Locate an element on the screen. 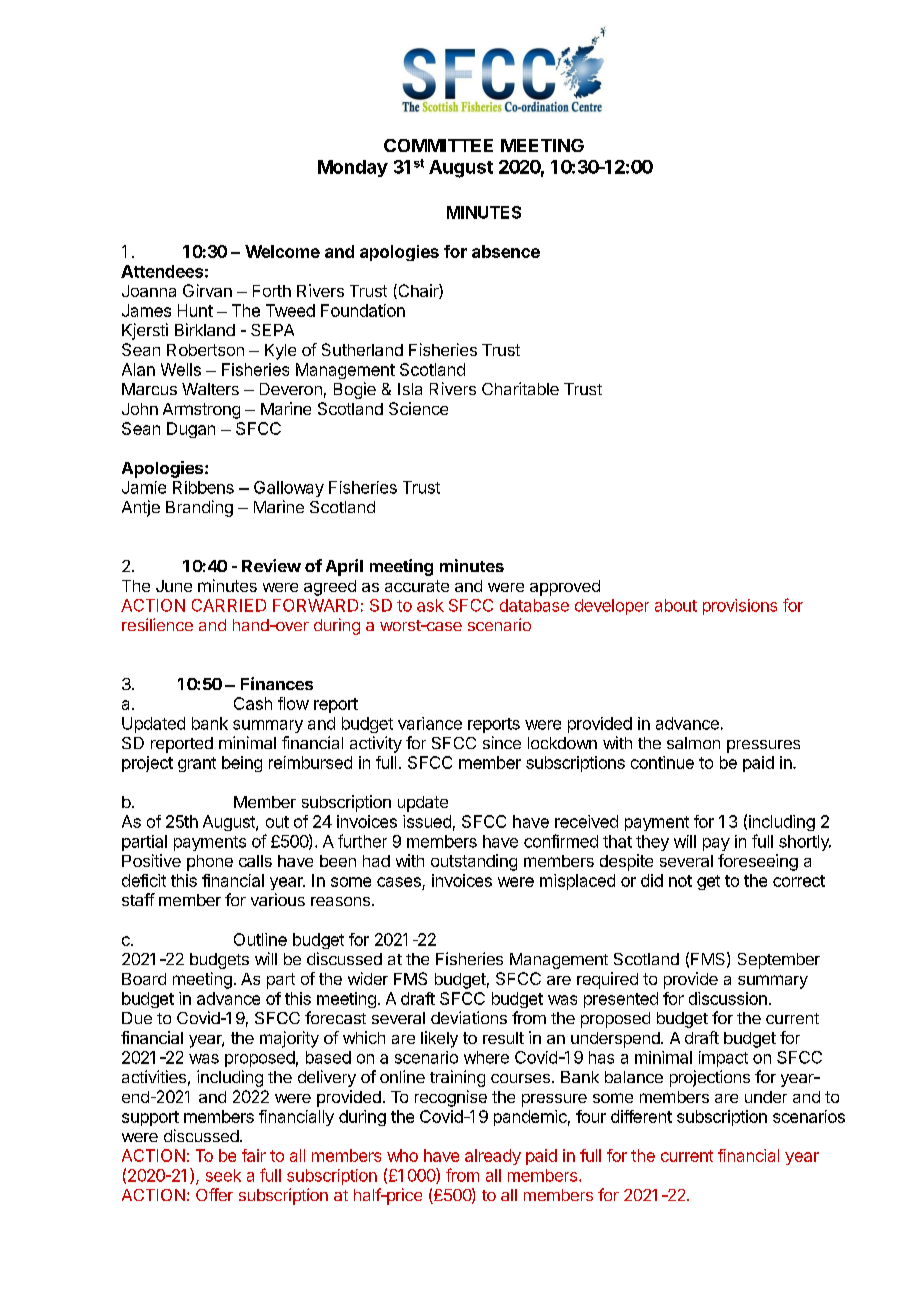 This screenshot has width=924, height=1308. outstanding is located at coordinates (474, 862).
